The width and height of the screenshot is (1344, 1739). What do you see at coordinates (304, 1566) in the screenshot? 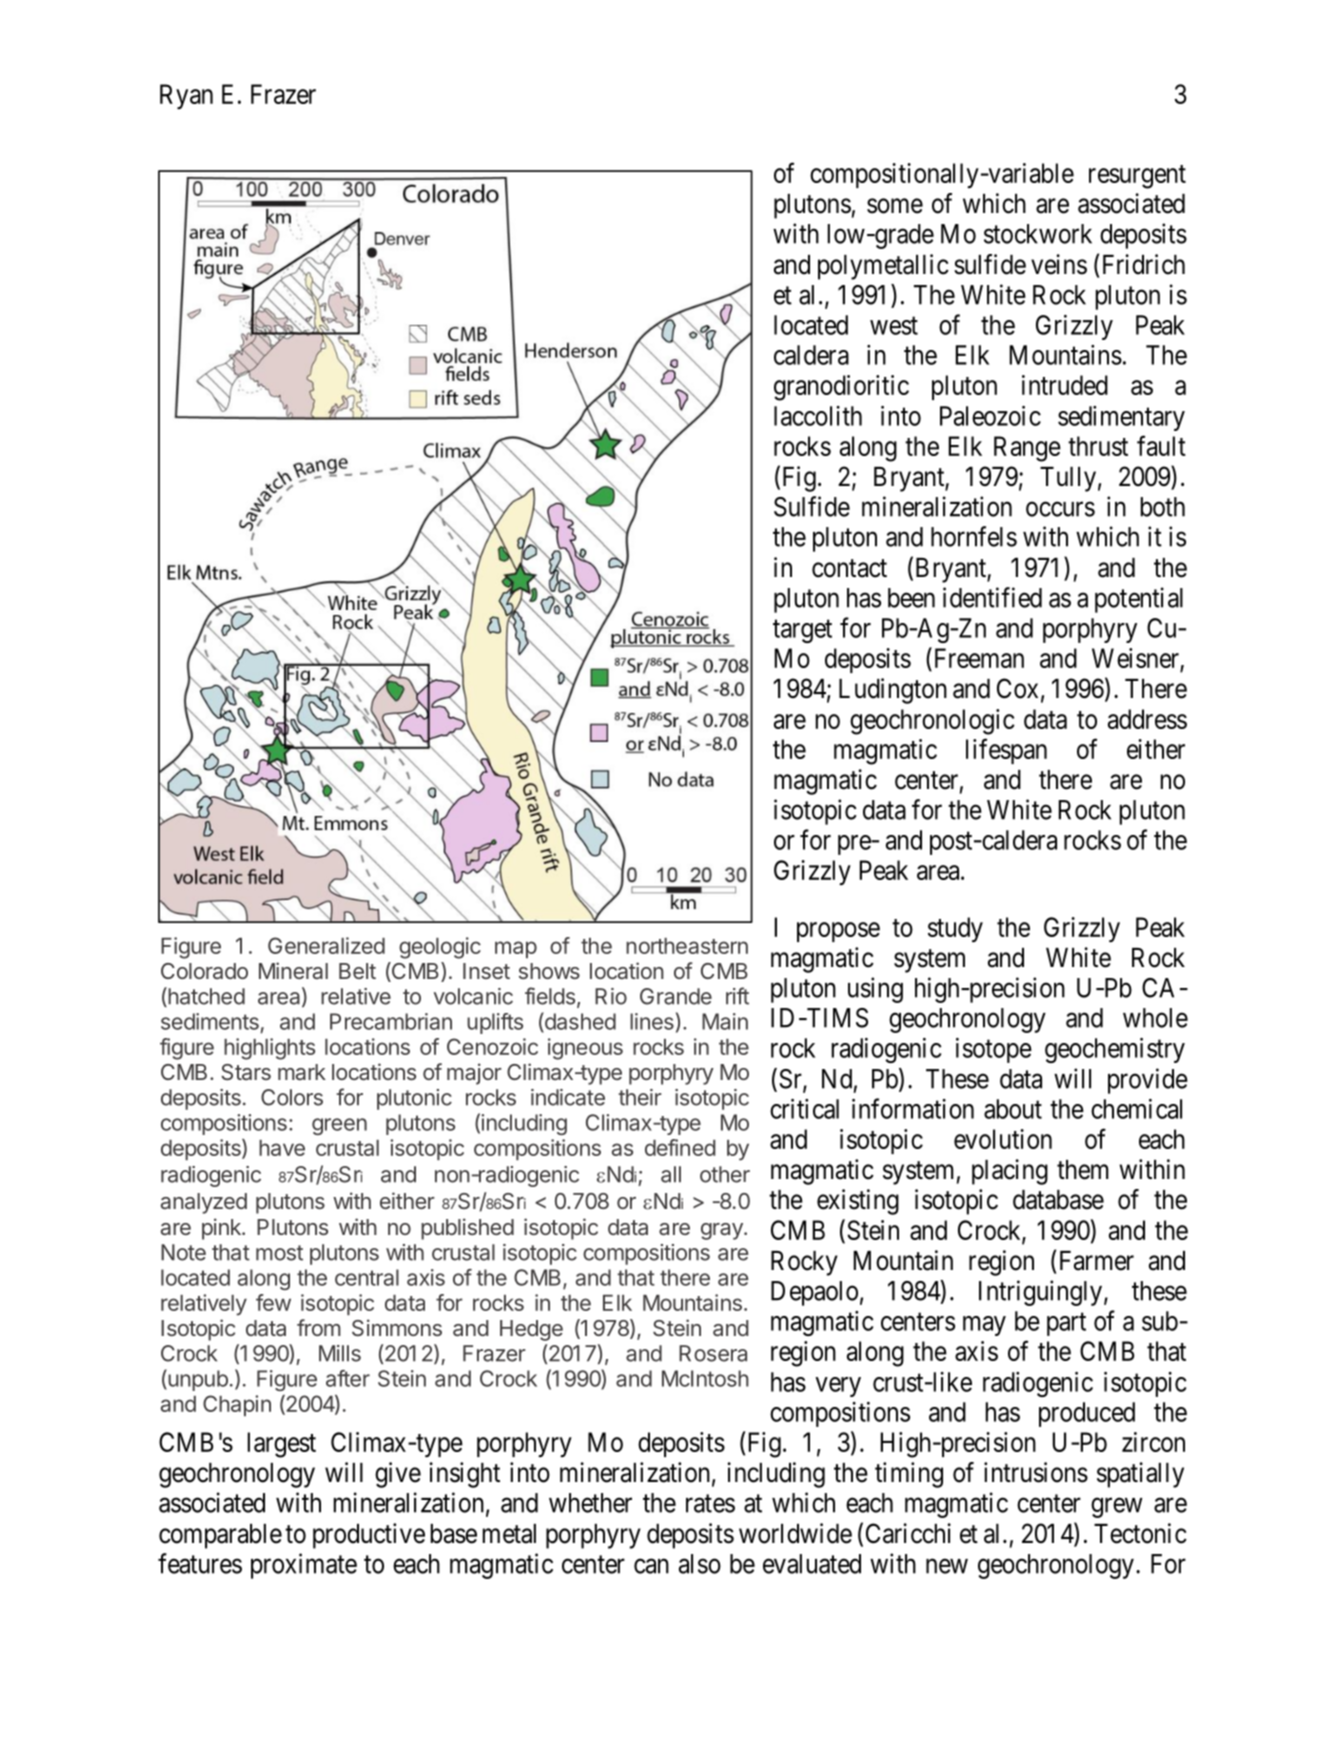
I see `proximate` at bounding box center [304, 1566].
